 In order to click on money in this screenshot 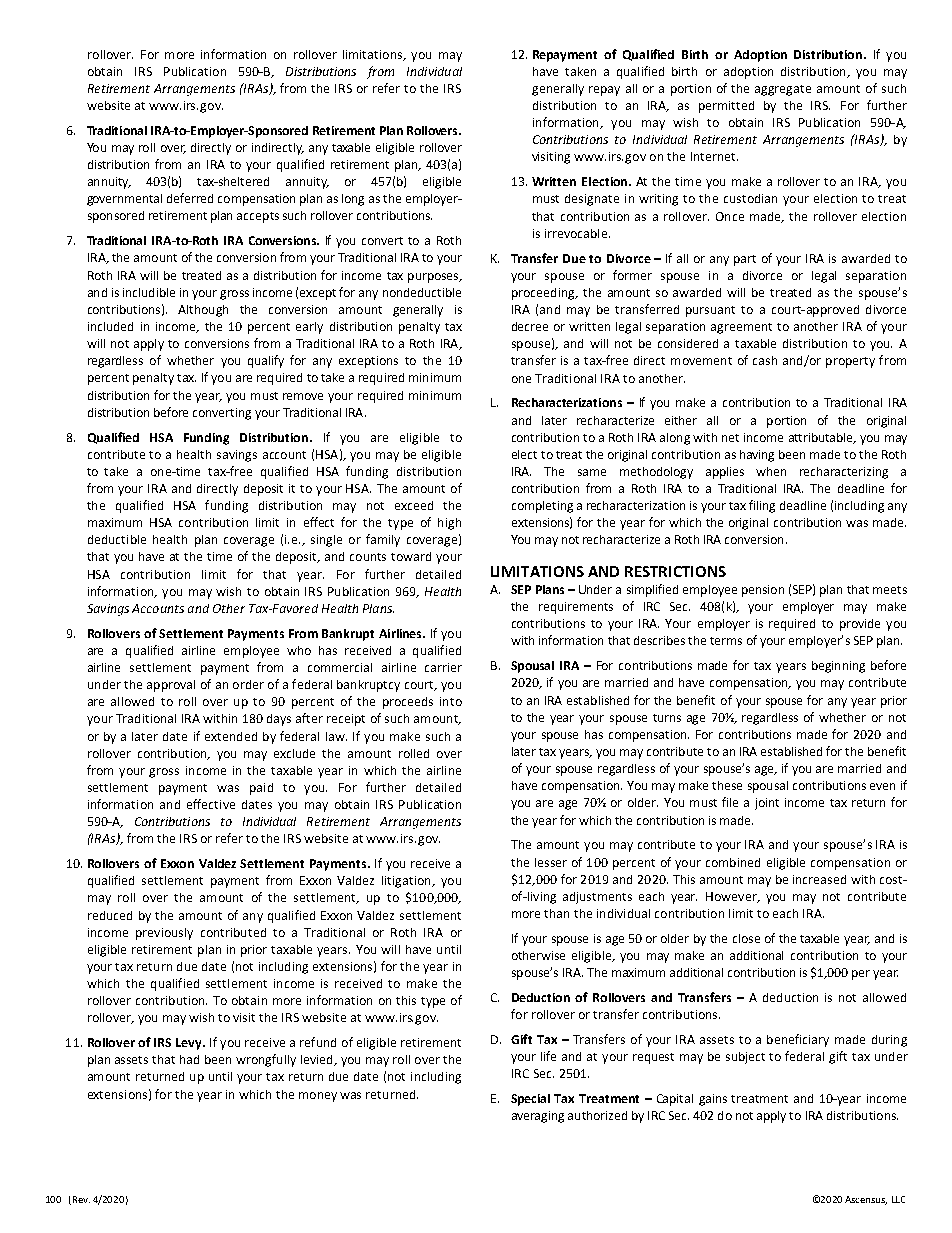, I will do `click(318, 1097)`.
